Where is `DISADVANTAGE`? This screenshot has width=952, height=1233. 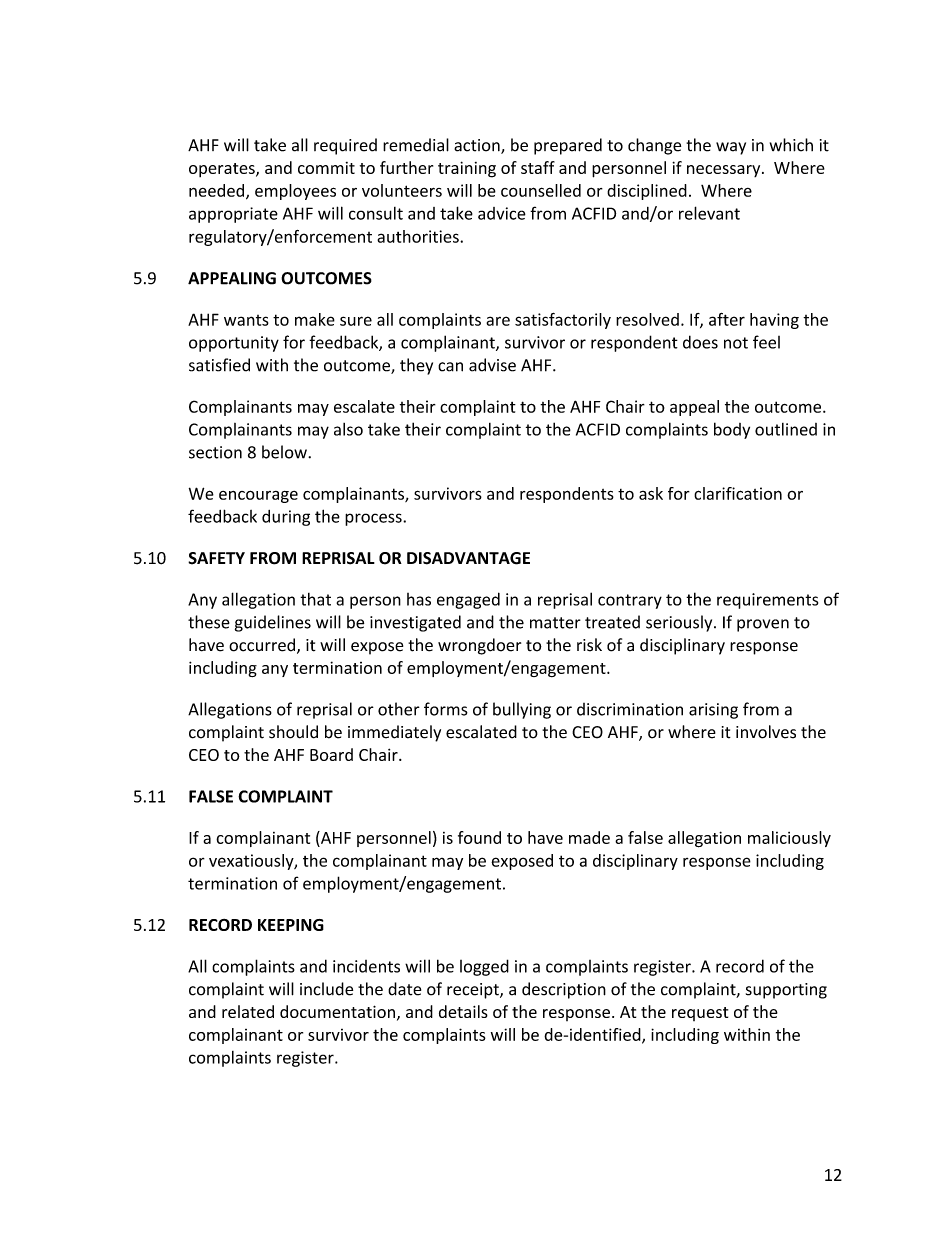
DISADVANTAGE is located at coordinates (468, 558).
